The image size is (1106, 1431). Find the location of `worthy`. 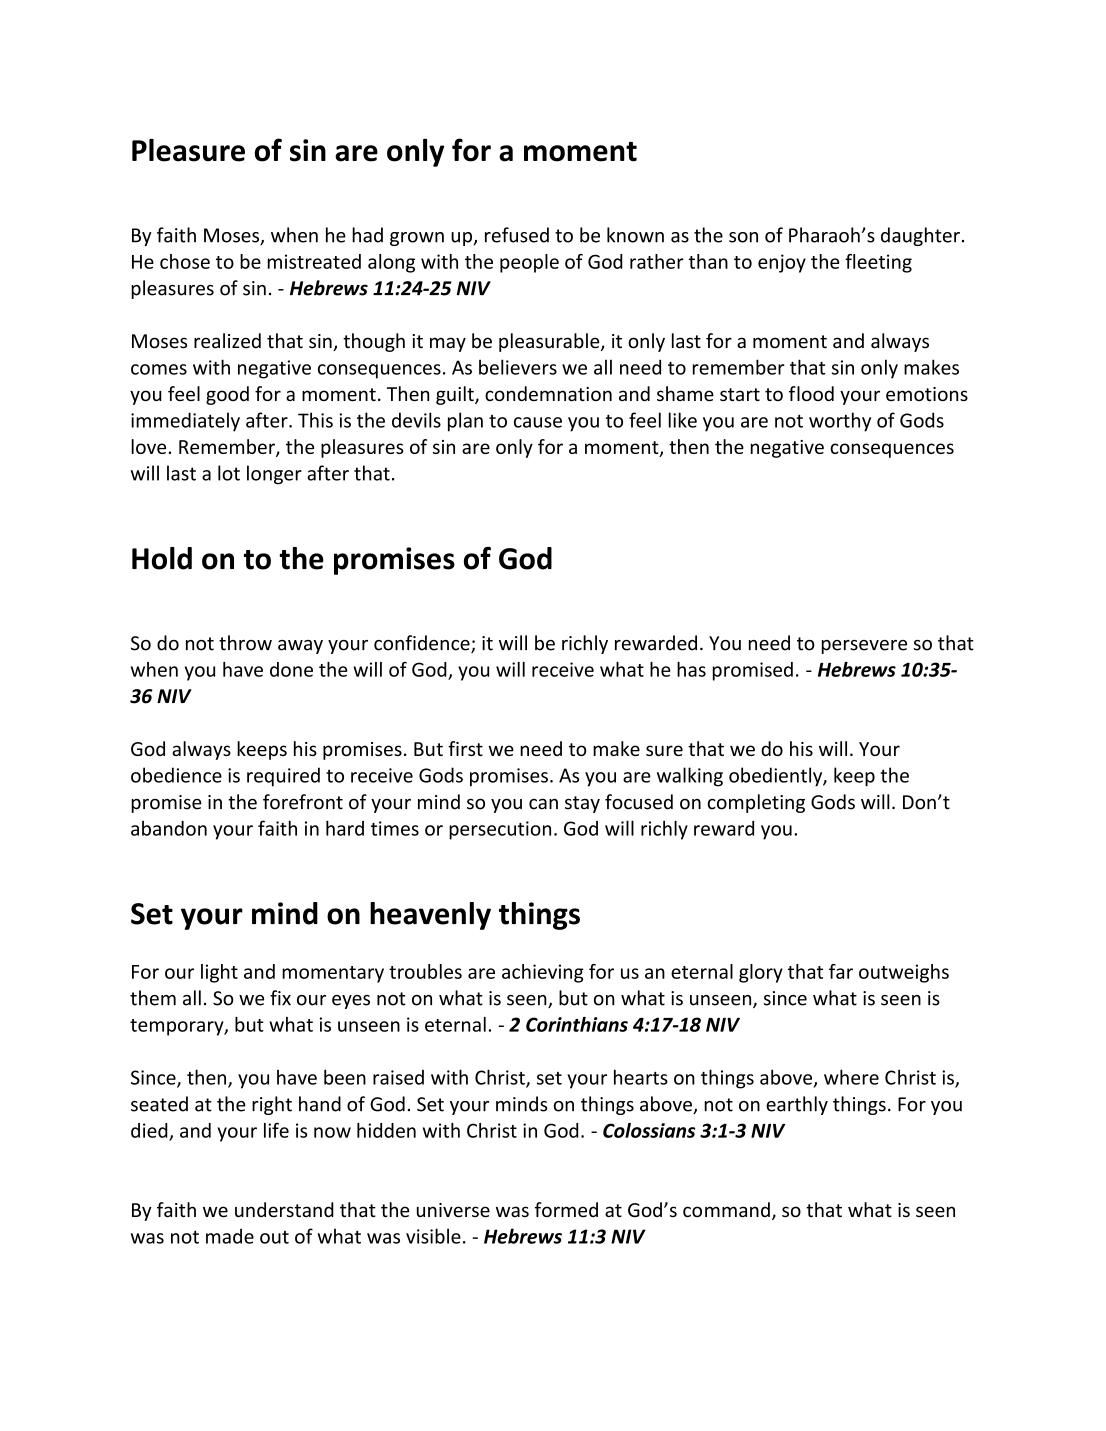

worthy is located at coordinates (840, 422).
